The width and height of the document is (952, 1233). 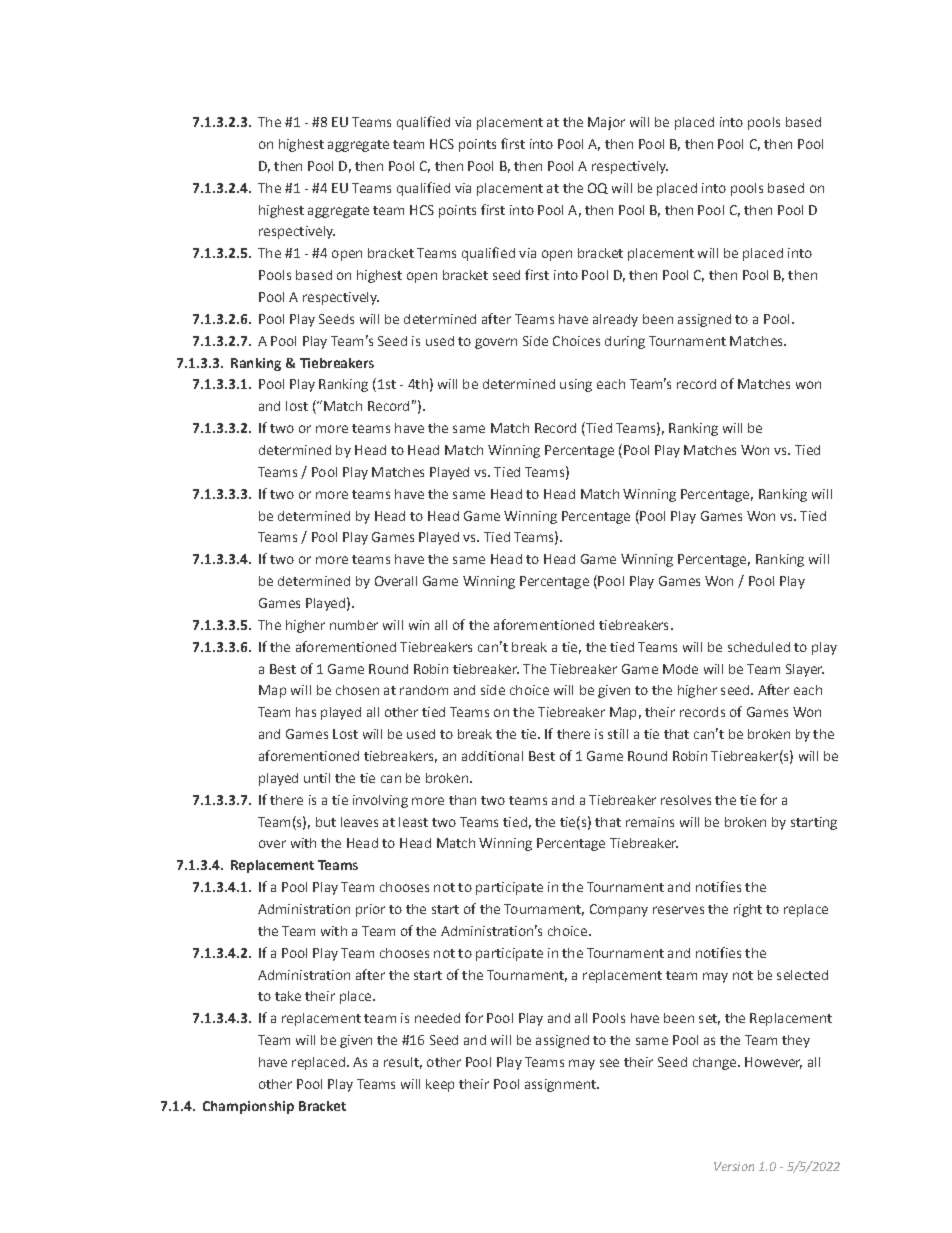 I want to click on Version, so click(x=734, y=1166).
